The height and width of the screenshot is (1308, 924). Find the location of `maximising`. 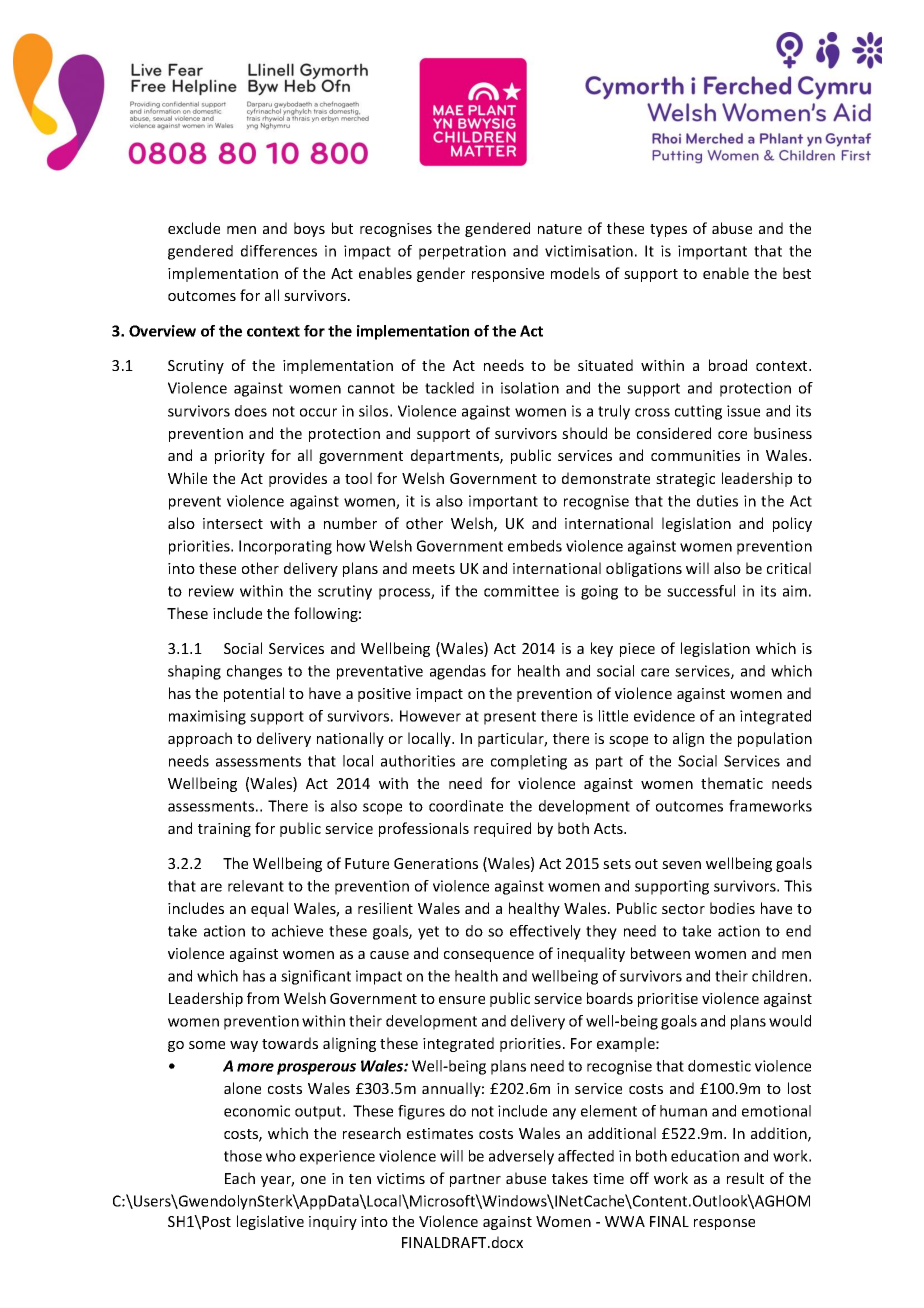

maximising is located at coordinates (207, 717).
